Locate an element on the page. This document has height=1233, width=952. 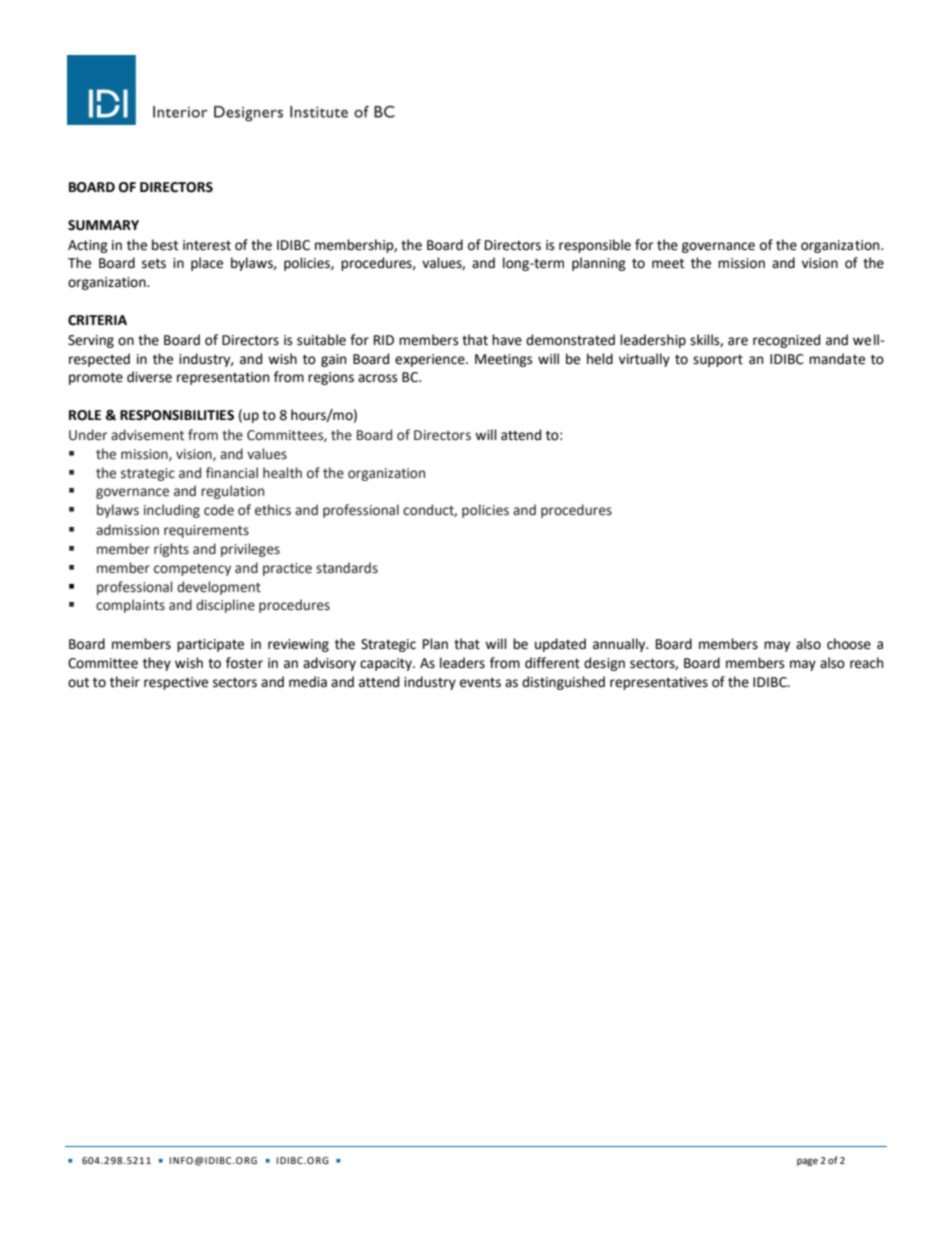
responsible is located at coordinates (595, 246).
